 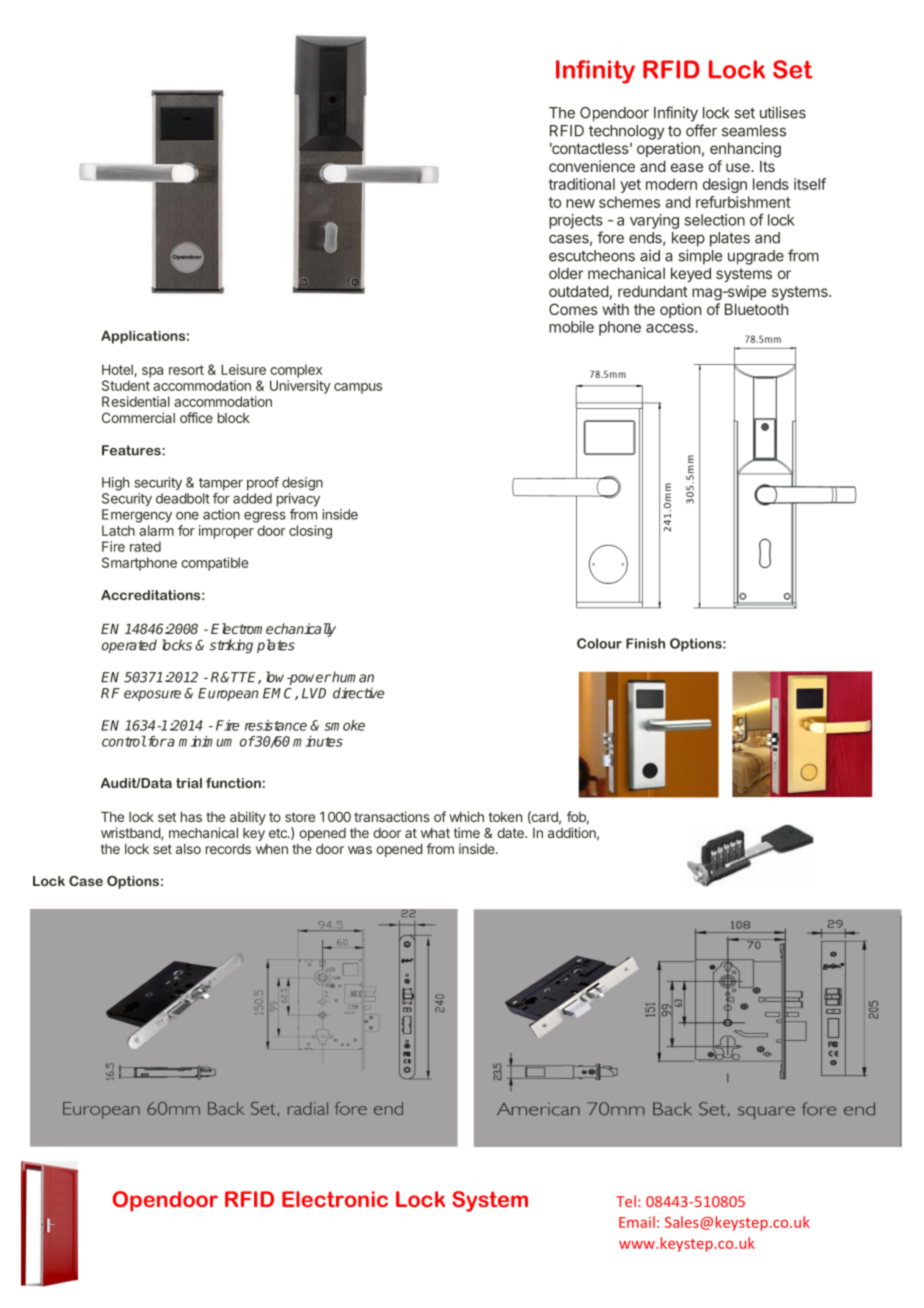 What do you see at coordinates (358, 693) in the page?
I see `directive` at bounding box center [358, 693].
